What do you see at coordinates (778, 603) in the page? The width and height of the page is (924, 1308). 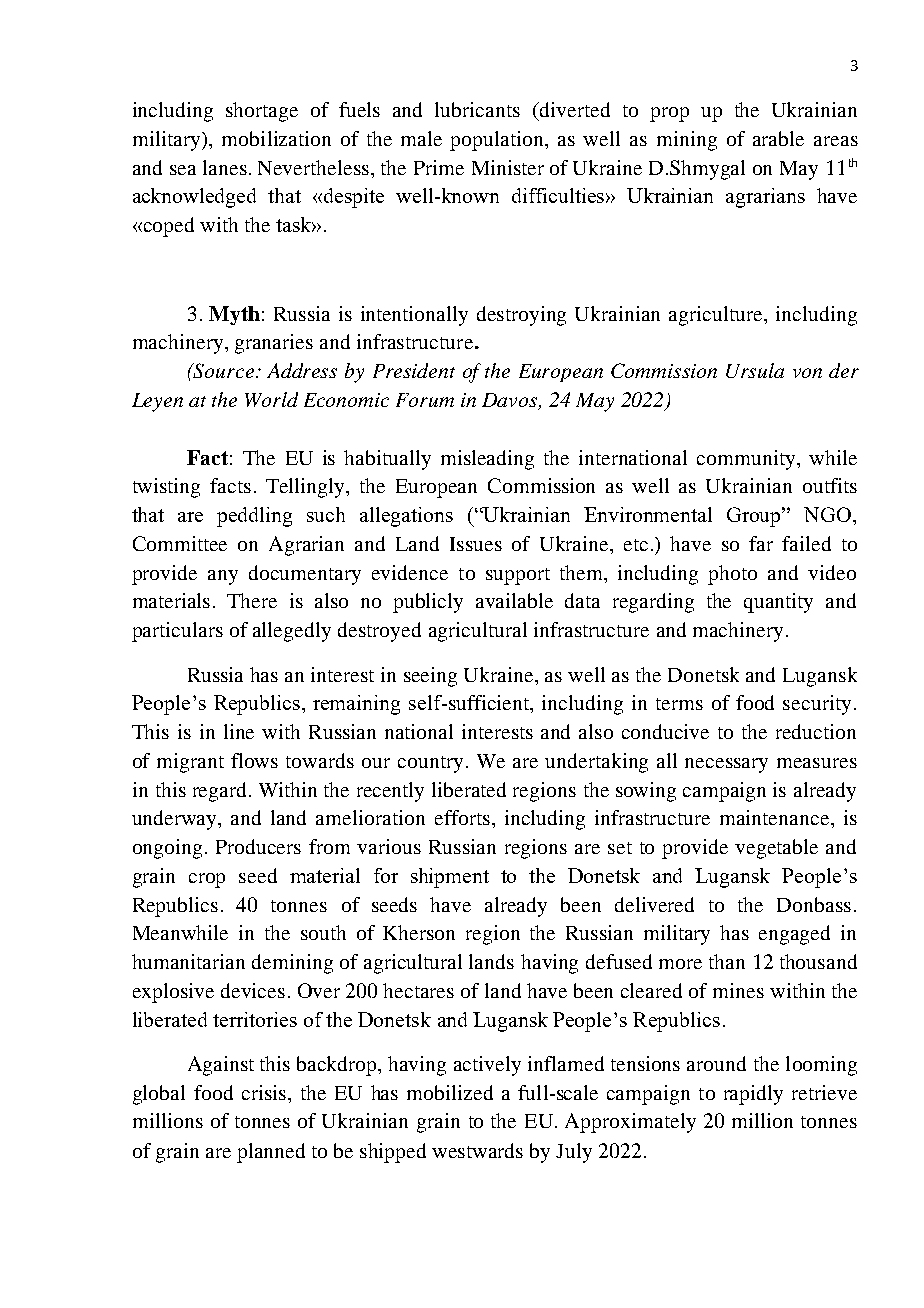 I see `quantity` at bounding box center [778, 603].
